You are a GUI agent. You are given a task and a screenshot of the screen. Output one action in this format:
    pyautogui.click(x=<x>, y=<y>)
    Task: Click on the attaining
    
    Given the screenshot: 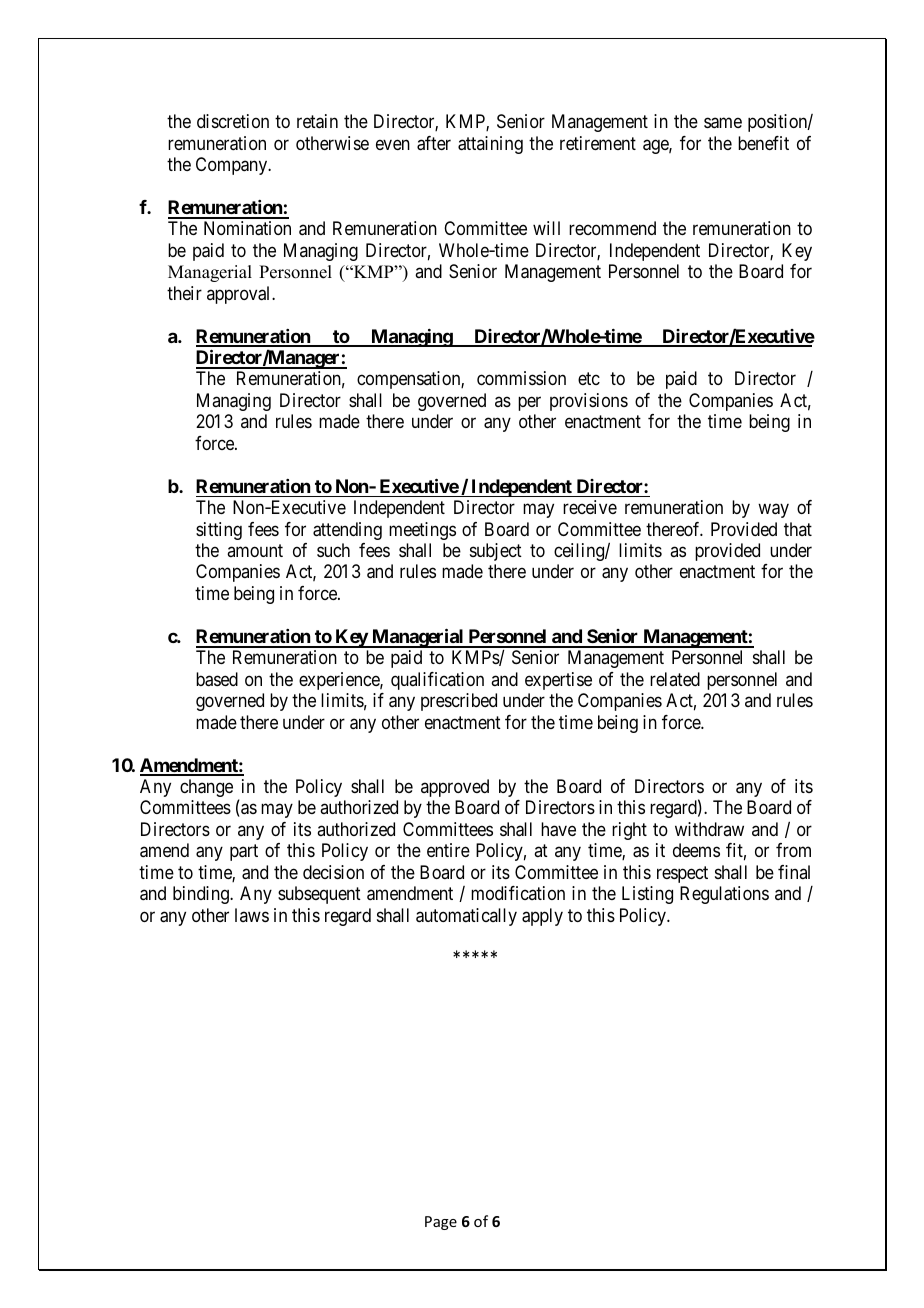 What is the action you would take?
    pyautogui.click(x=490, y=145)
